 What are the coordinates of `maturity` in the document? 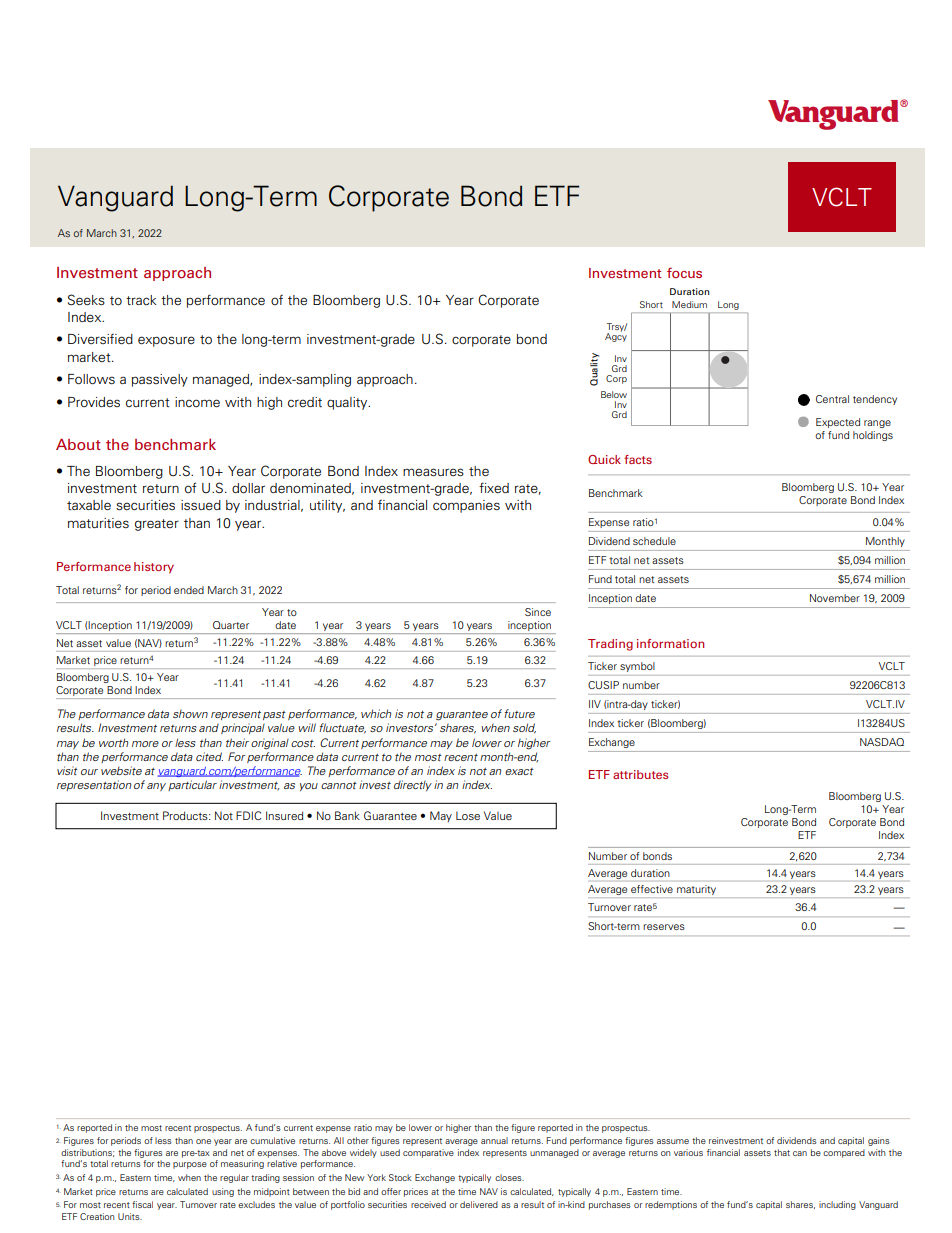 It's located at (696, 890).
